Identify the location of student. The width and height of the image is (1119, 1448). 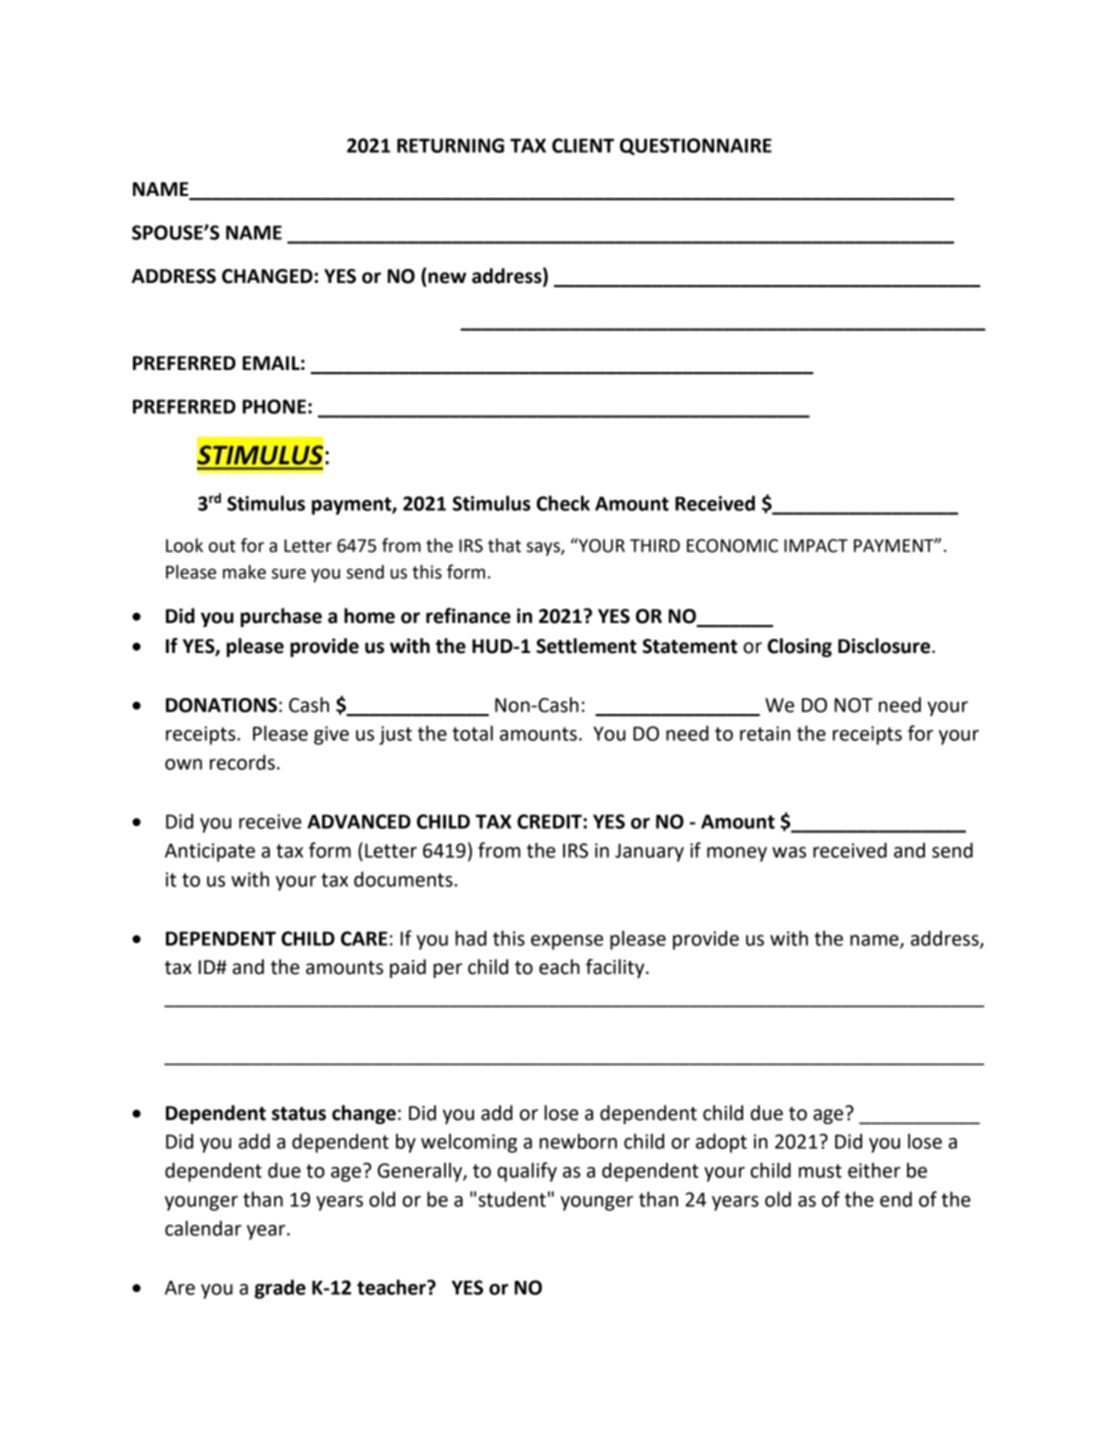
(512, 1199).
